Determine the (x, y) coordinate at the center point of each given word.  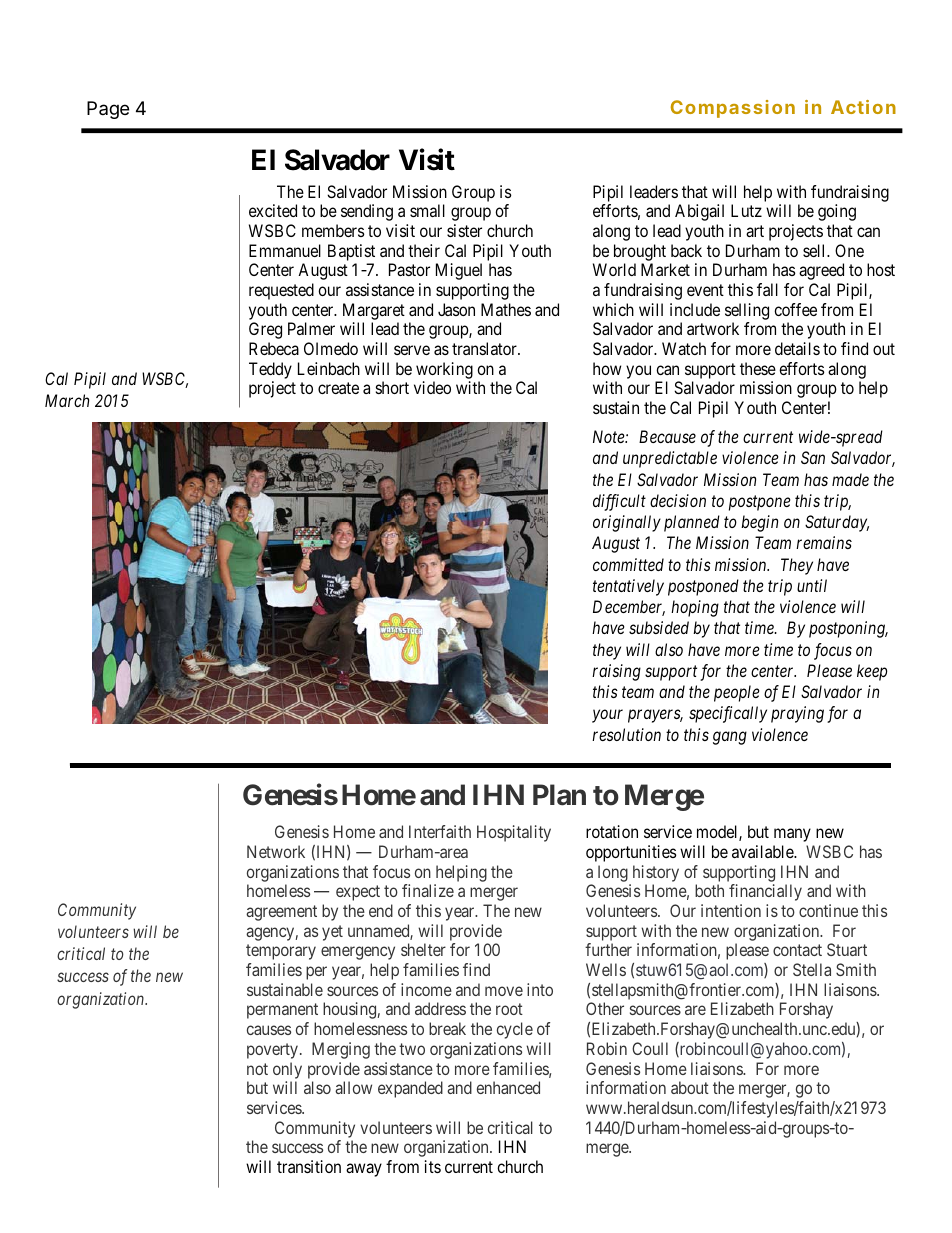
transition (309, 1166)
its (433, 1166)
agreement (281, 913)
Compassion (733, 109)
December (629, 608)
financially (765, 892)
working (444, 370)
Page (108, 110)
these (758, 368)
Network (276, 851)
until (812, 585)
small (427, 210)
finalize (428, 890)
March (67, 400)
